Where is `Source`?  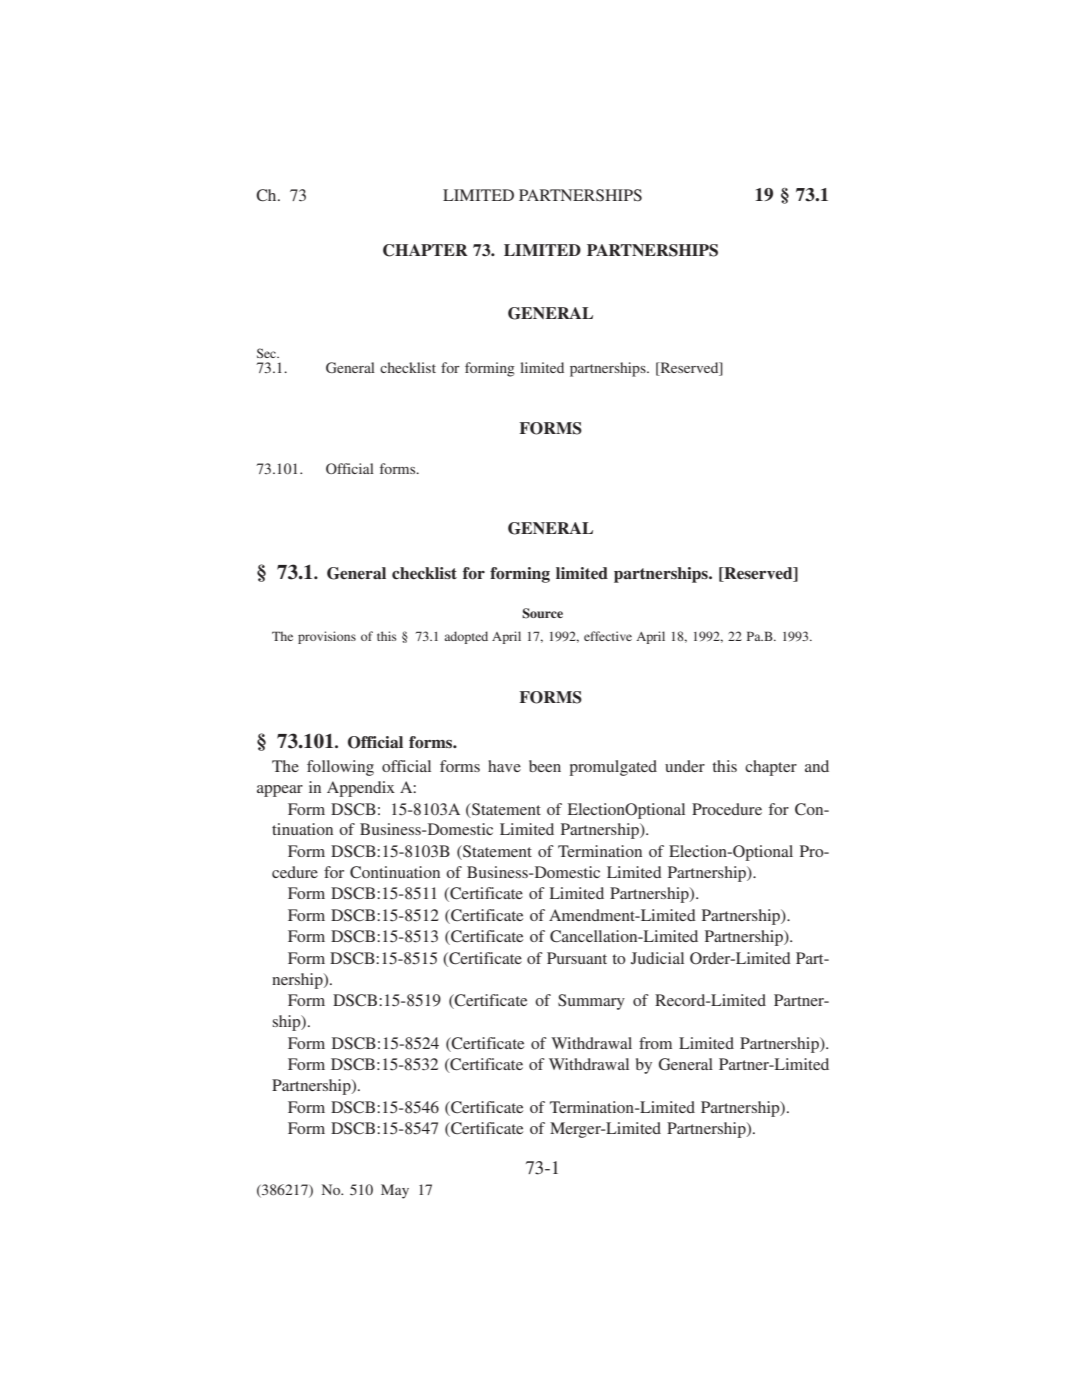
Source is located at coordinates (542, 613).
